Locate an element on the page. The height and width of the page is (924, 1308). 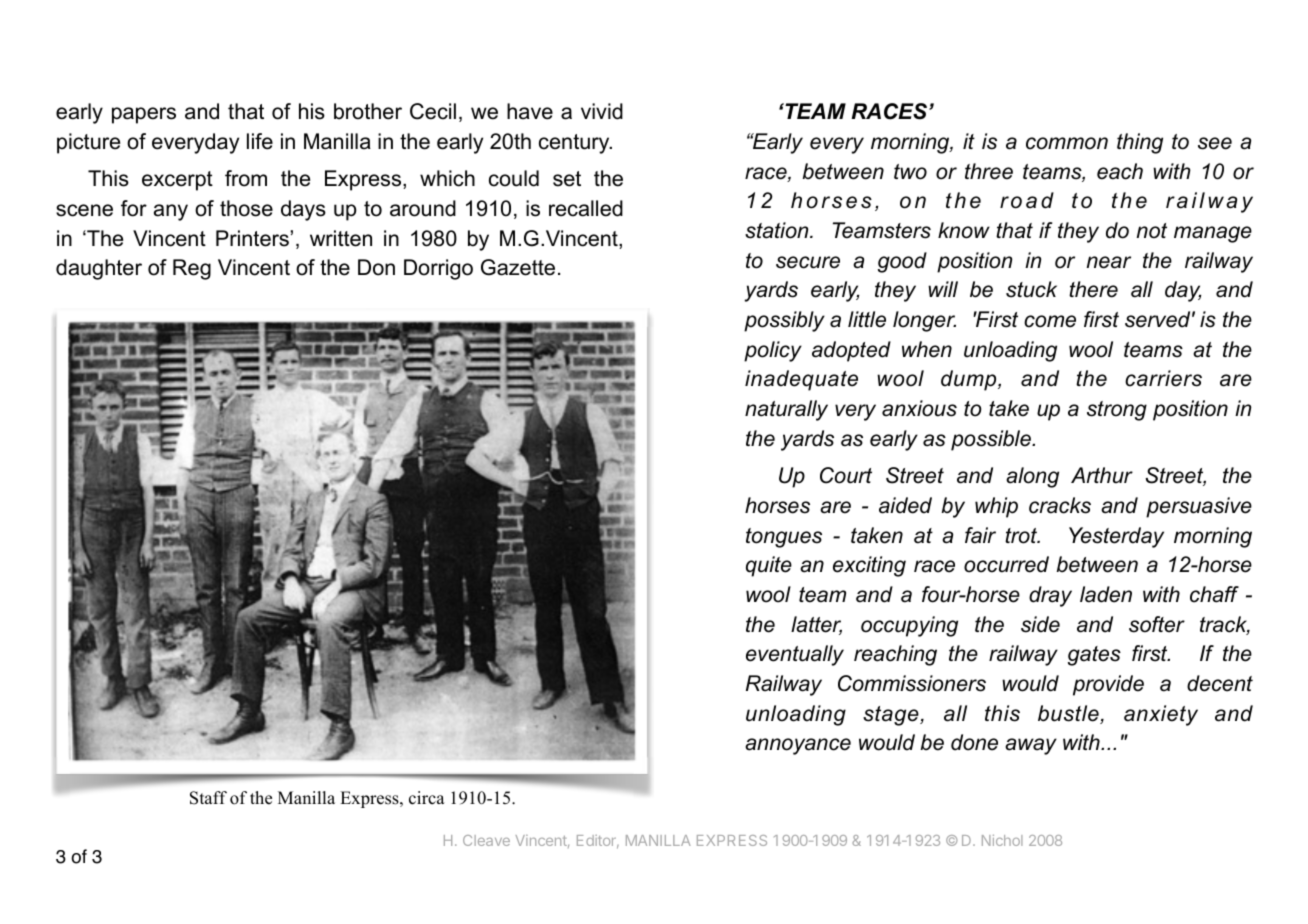
quite is located at coordinates (769, 566).
